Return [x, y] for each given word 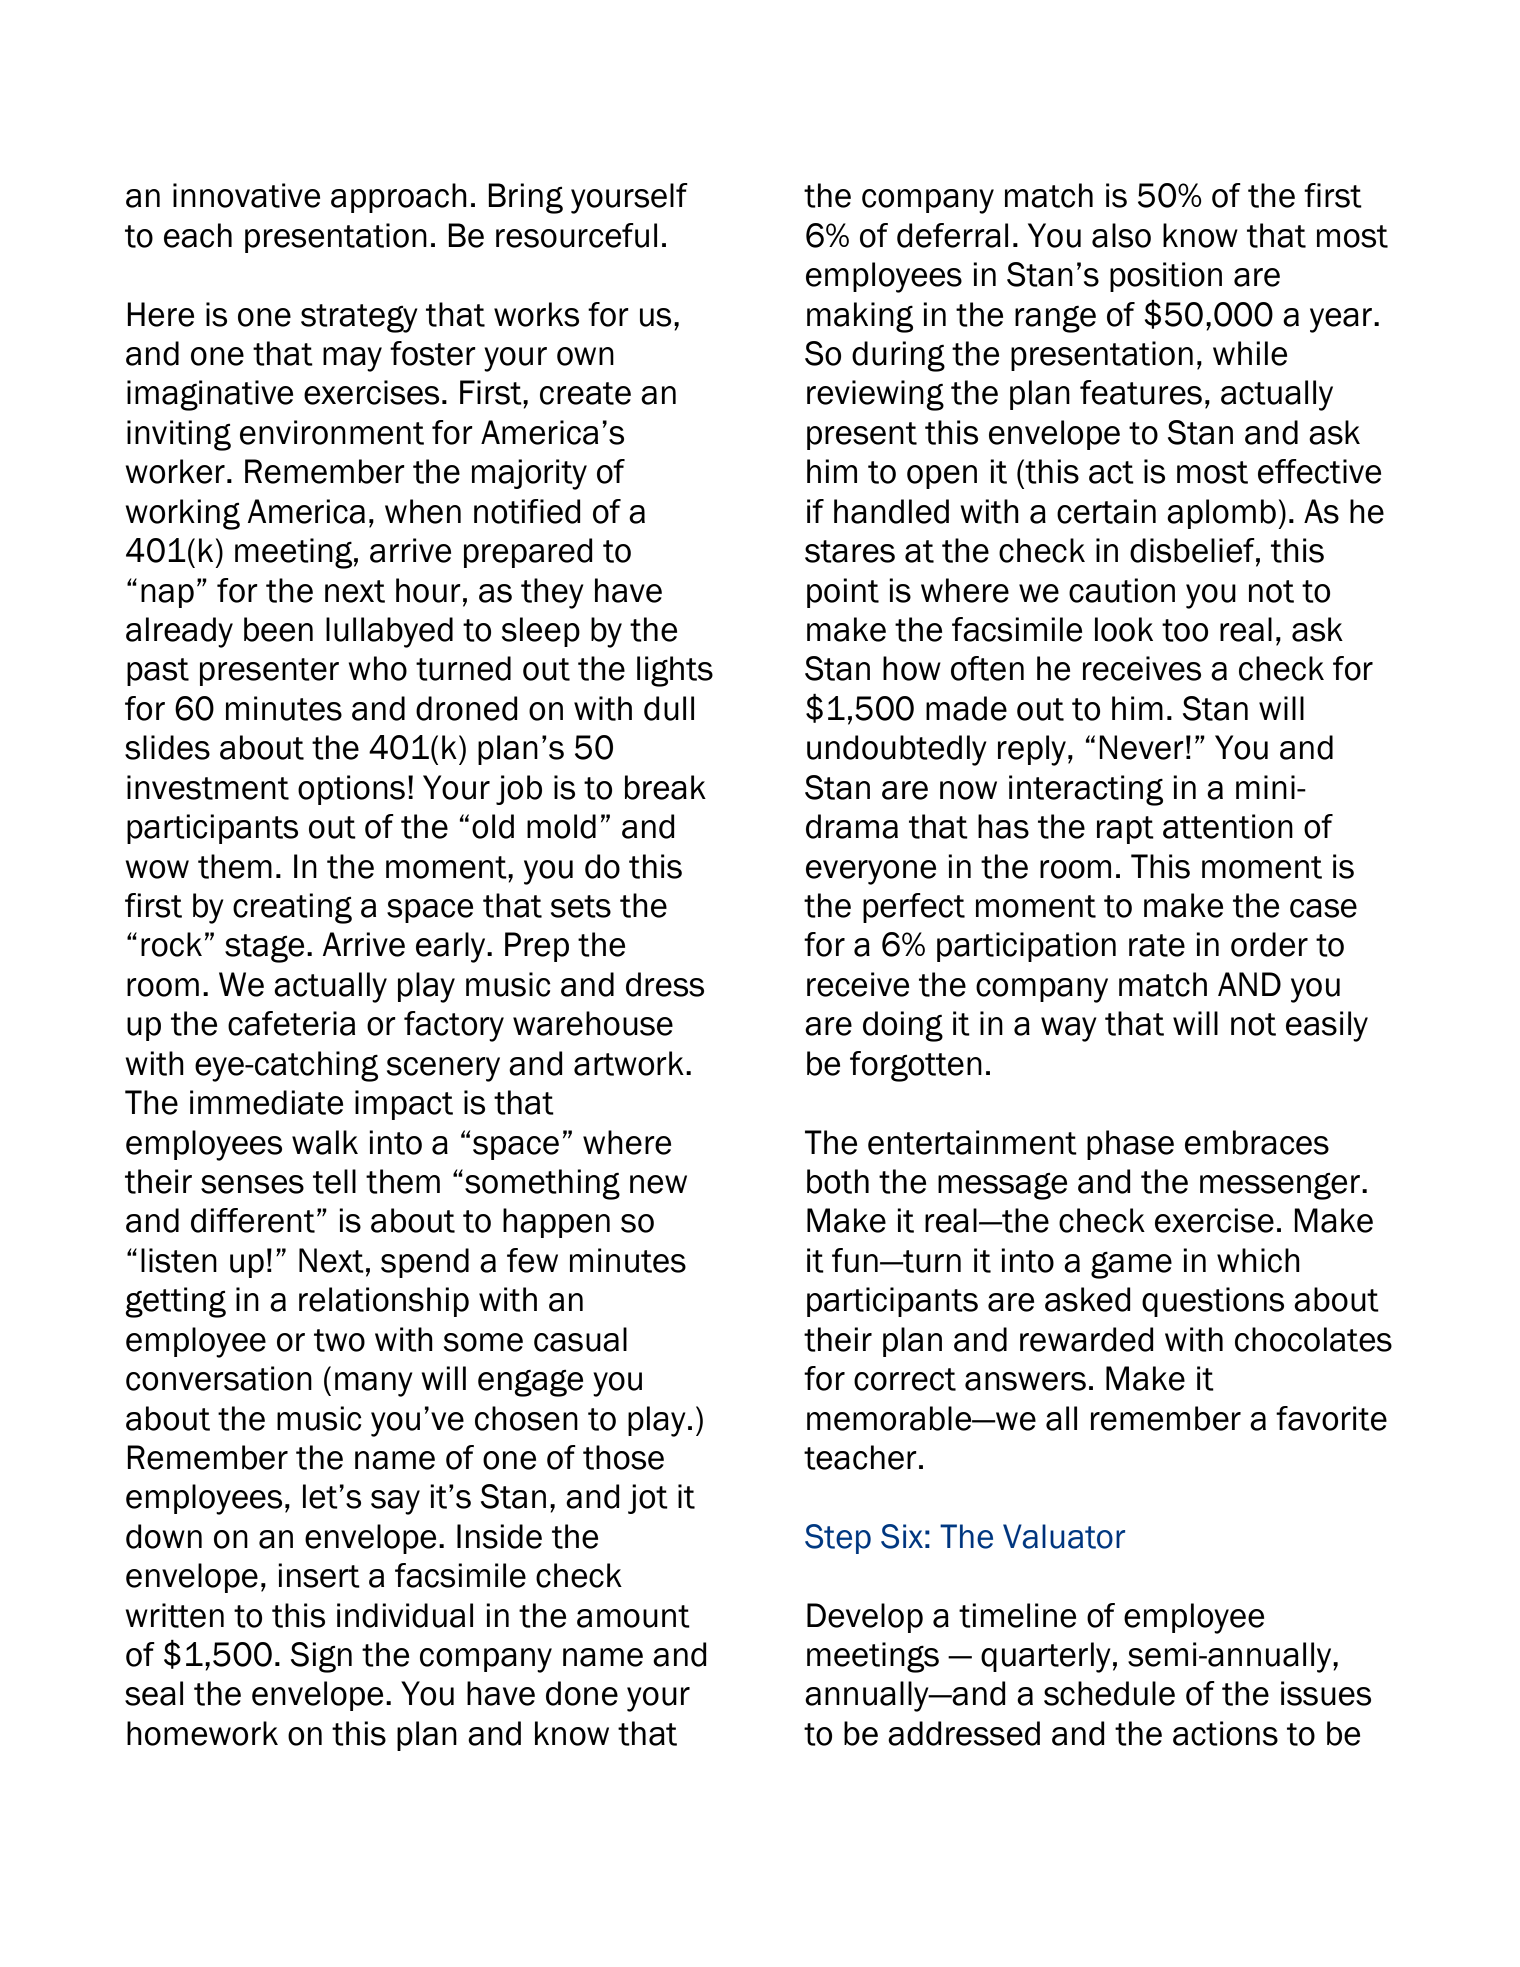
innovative [246, 195]
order [1269, 944]
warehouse [593, 1023]
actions [1225, 1733]
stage [264, 948]
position [1166, 277]
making [860, 317]
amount [633, 1616]
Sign [321, 1657]
